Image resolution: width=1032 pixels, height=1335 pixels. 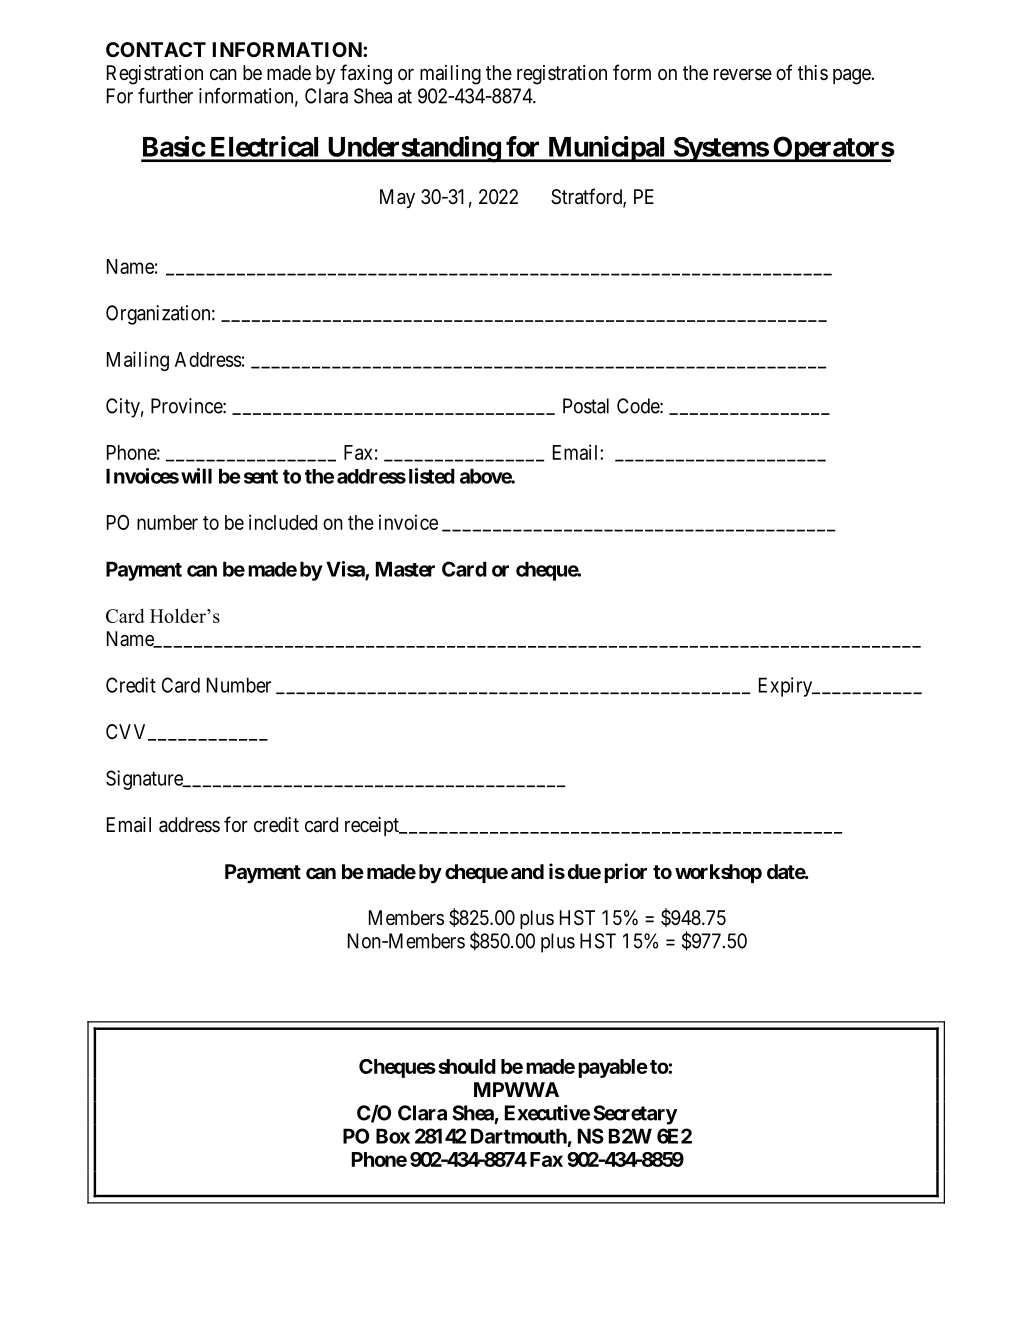 I want to click on reverse, so click(x=743, y=75).
